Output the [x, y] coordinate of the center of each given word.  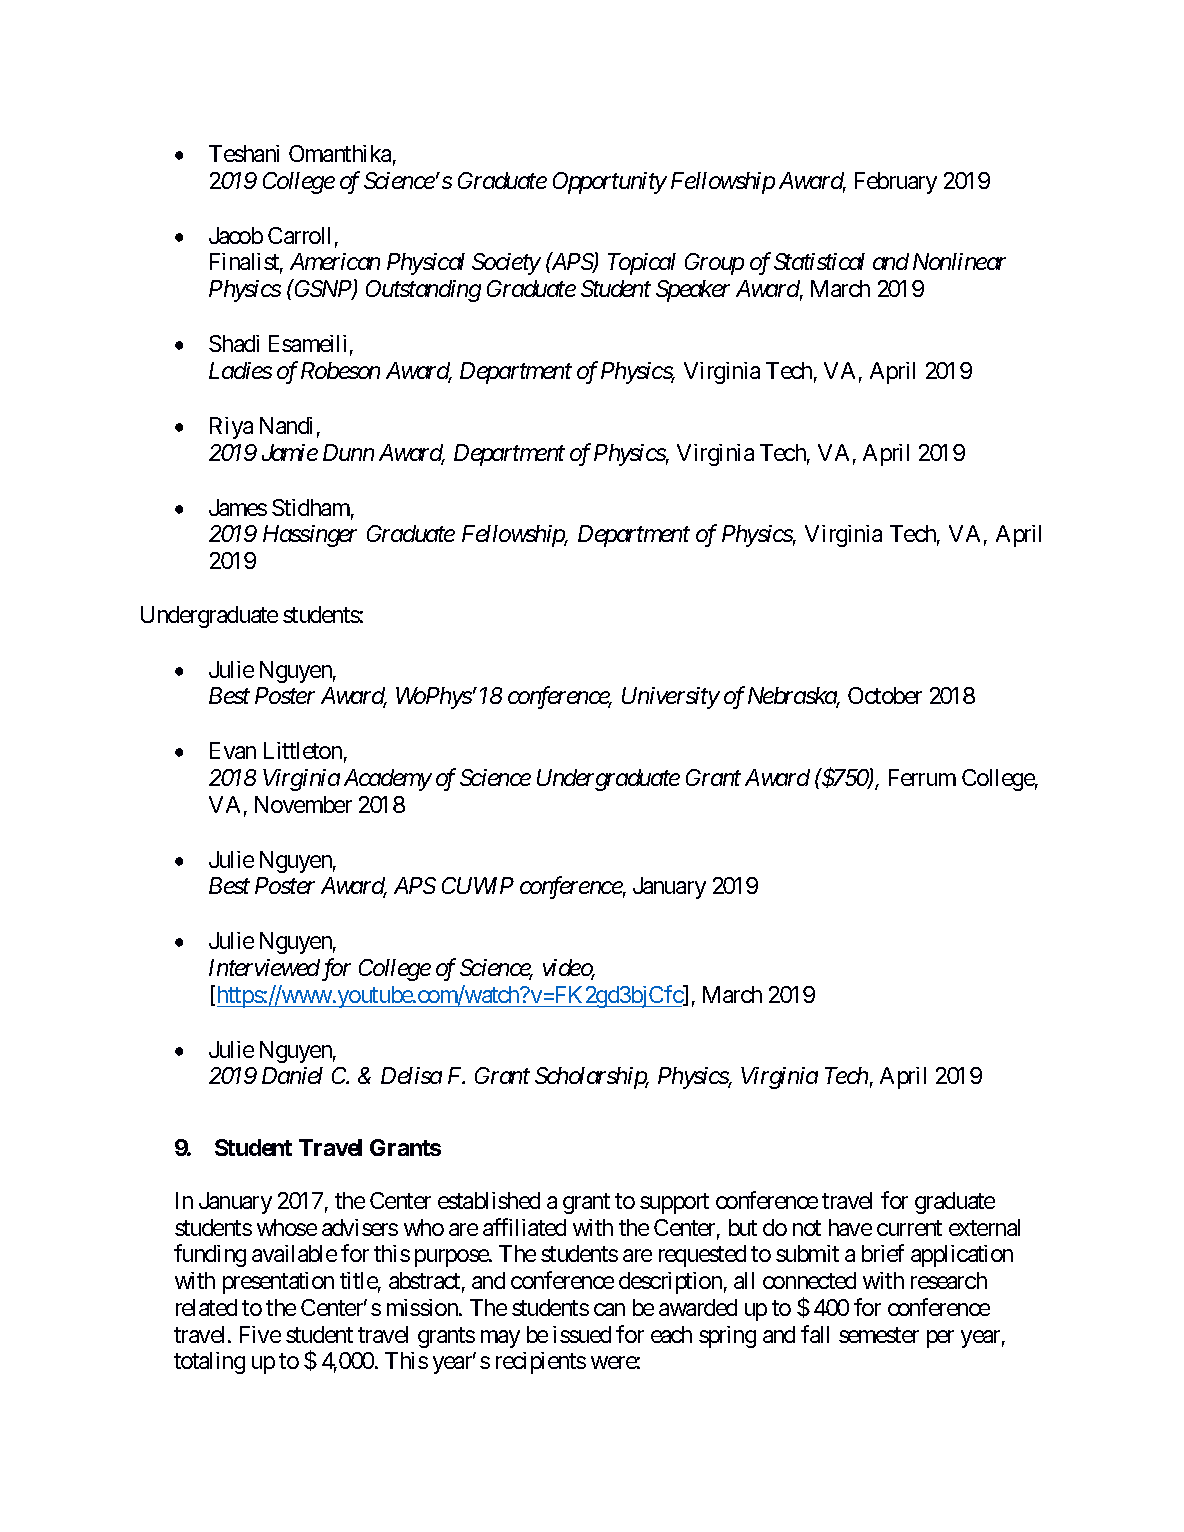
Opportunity [610, 183]
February [896, 183]
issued [582, 1334]
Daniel [292, 1075]
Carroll [299, 235]
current [909, 1228]
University [671, 698]
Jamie [290, 452]
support [674, 1204]
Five [260, 1334]
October [885, 695]
